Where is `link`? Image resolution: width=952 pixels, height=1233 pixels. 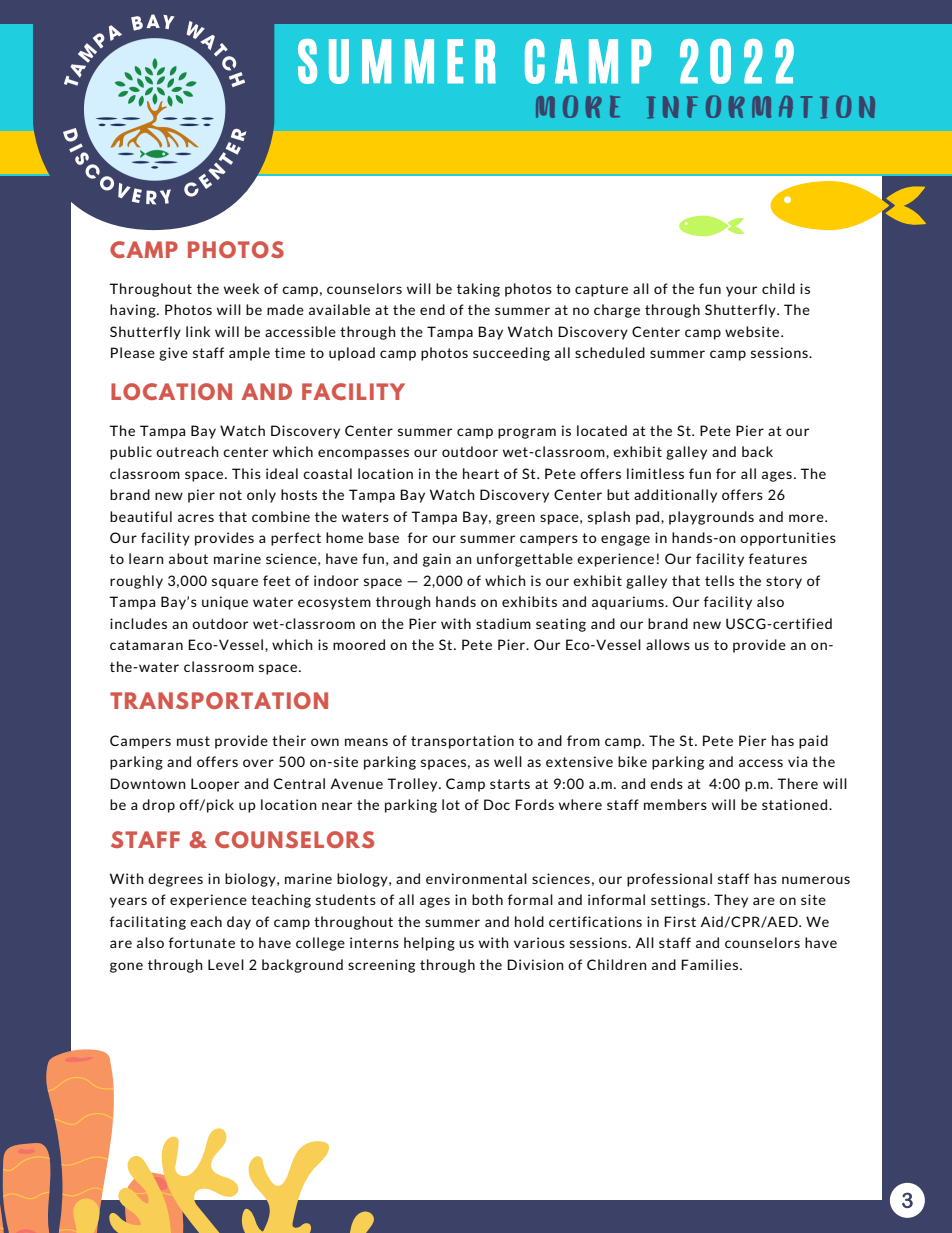 link is located at coordinates (198, 331).
